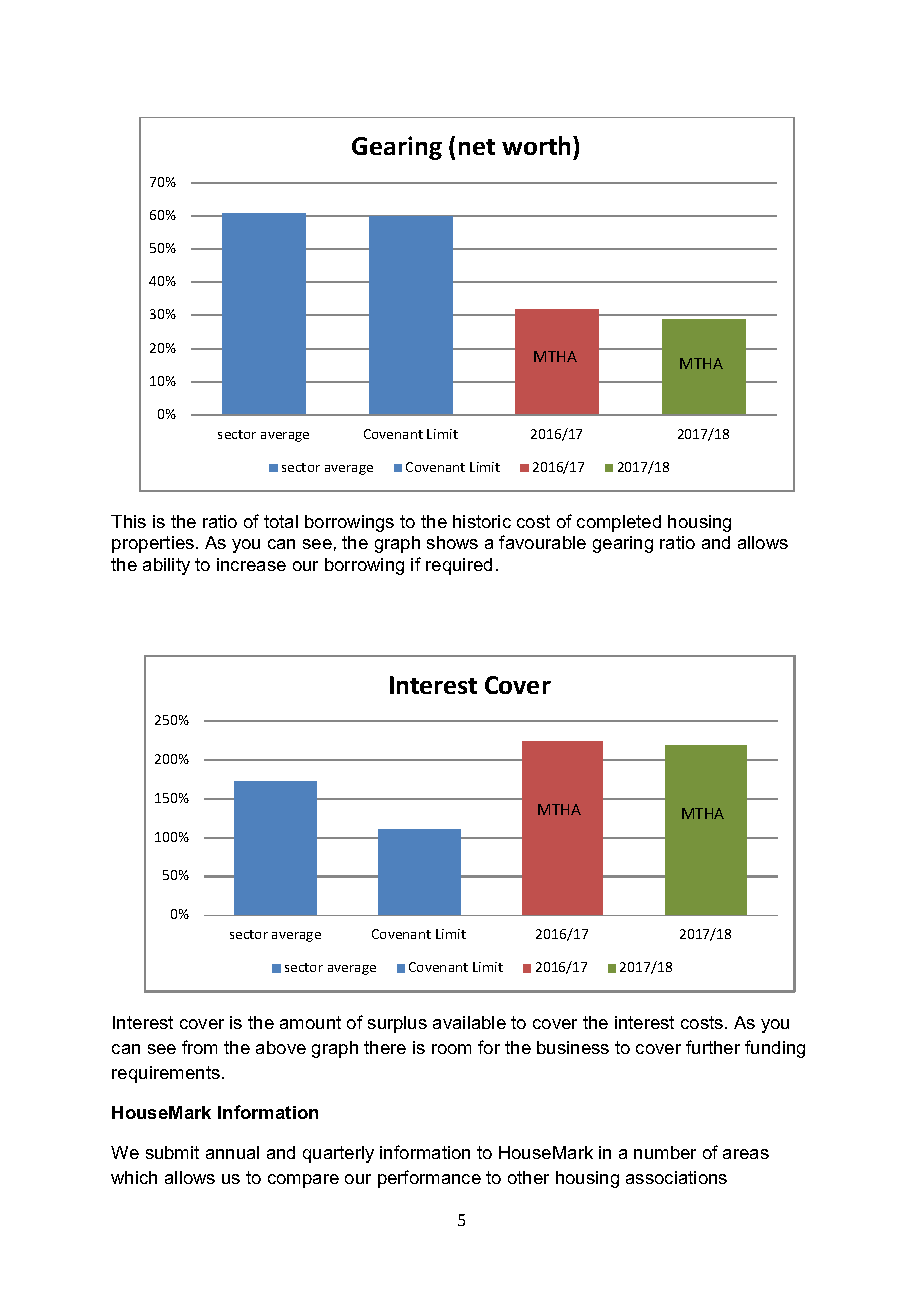 The image size is (924, 1308). I want to click on completed, so click(619, 523).
